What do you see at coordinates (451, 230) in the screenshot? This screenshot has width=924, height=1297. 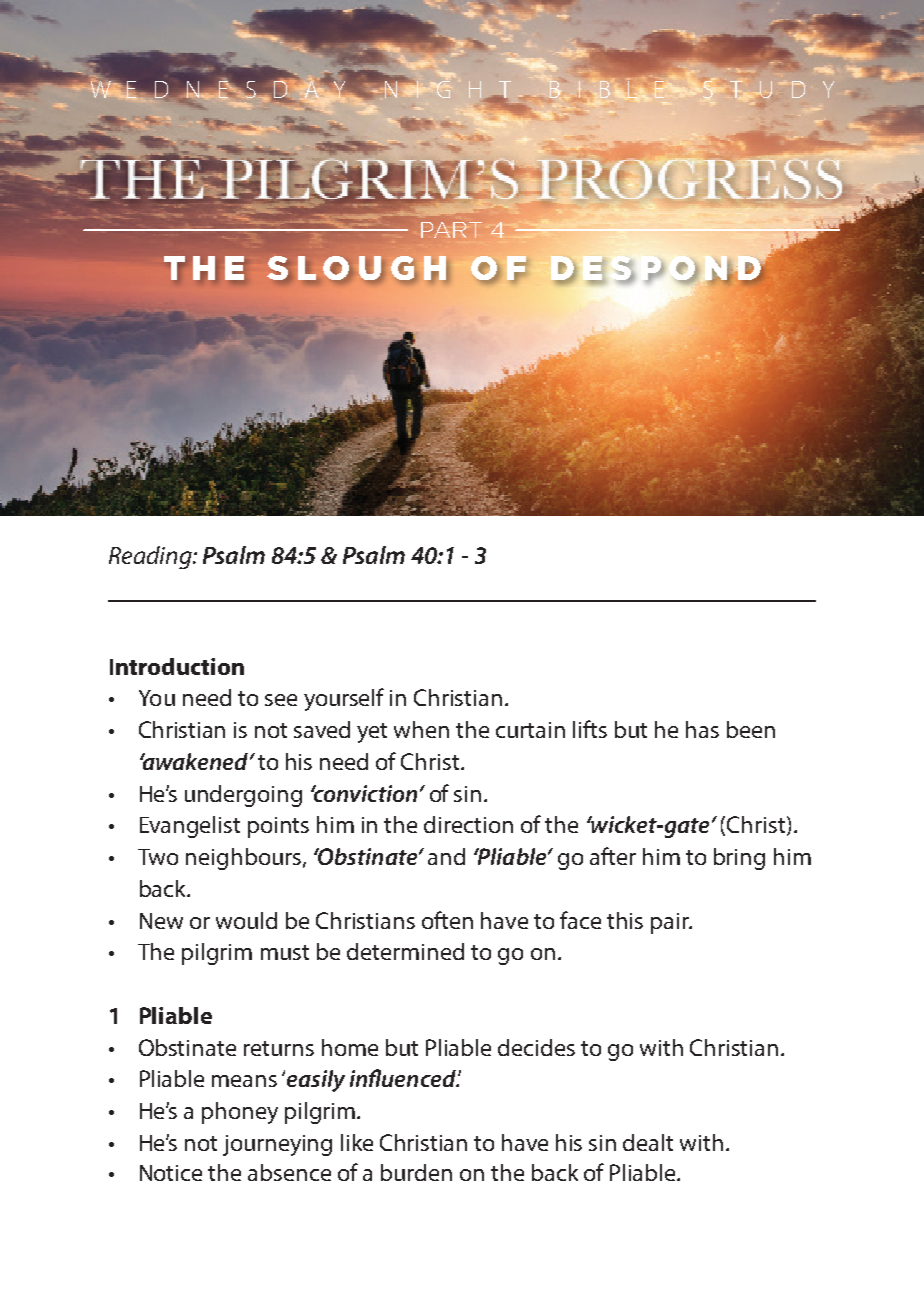 I see `PART` at bounding box center [451, 230].
